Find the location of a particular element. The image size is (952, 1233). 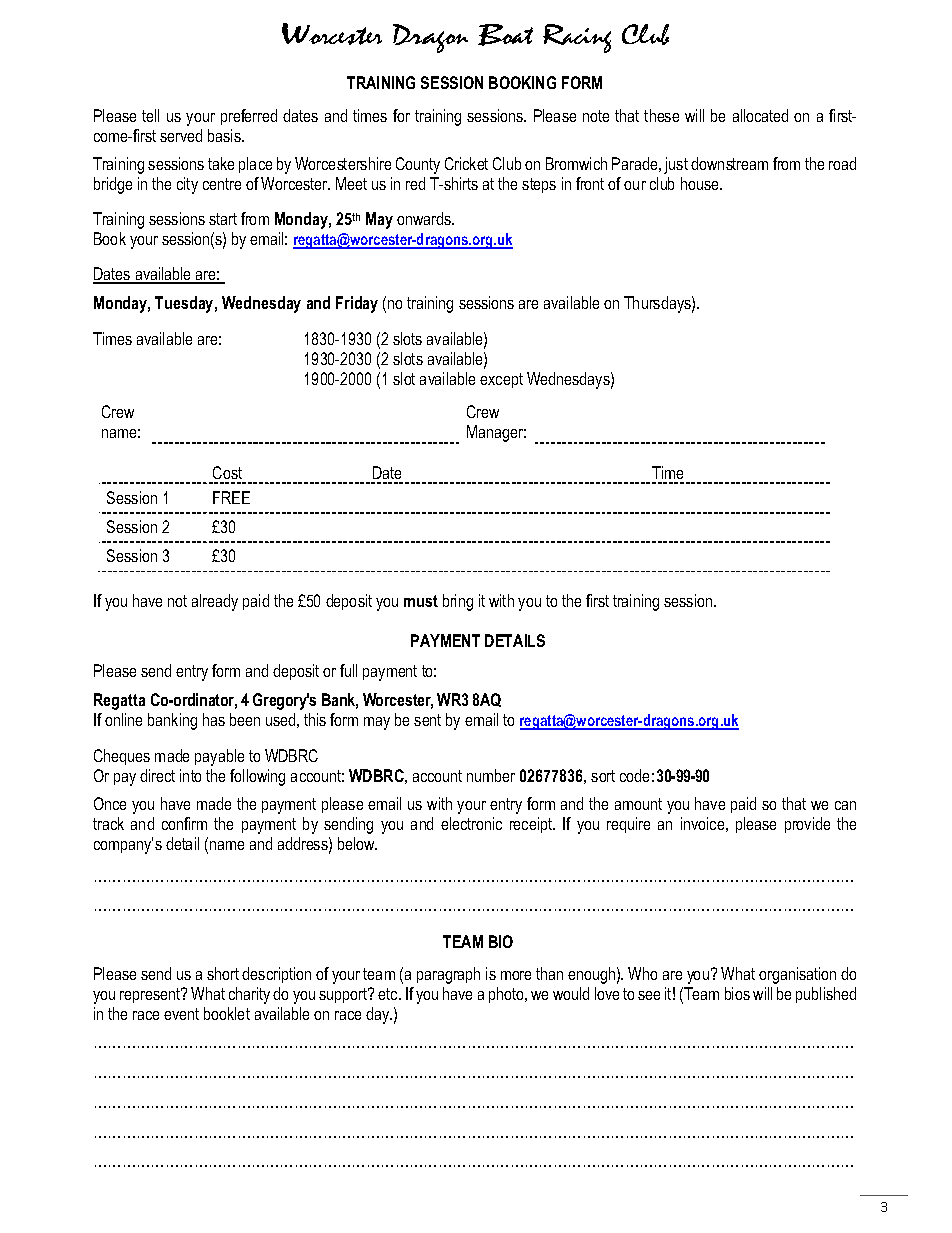

Friday is located at coordinates (357, 304).
